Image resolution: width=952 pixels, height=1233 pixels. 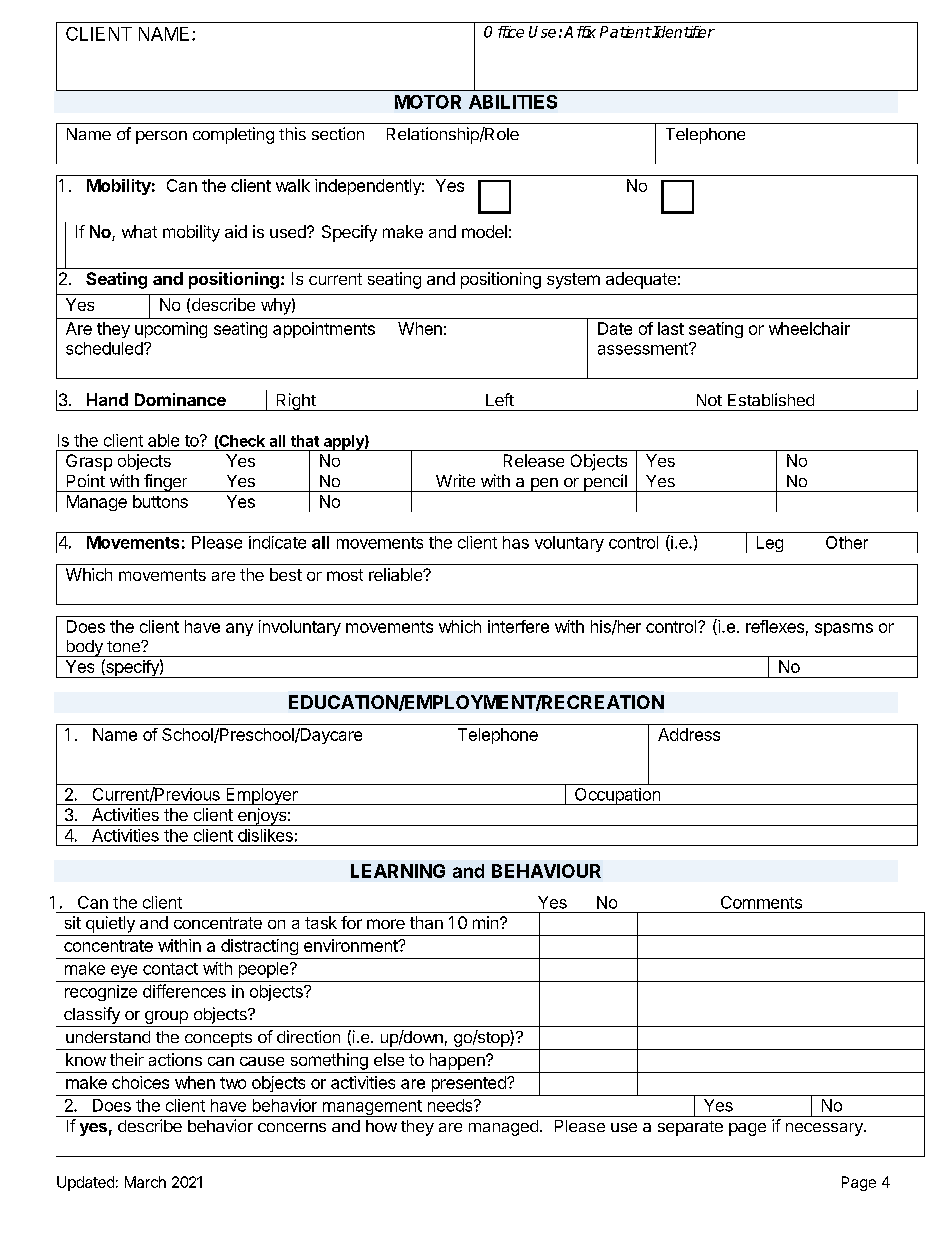 What do you see at coordinates (683, 32) in the screenshot?
I see `Identifier` at bounding box center [683, 32].
